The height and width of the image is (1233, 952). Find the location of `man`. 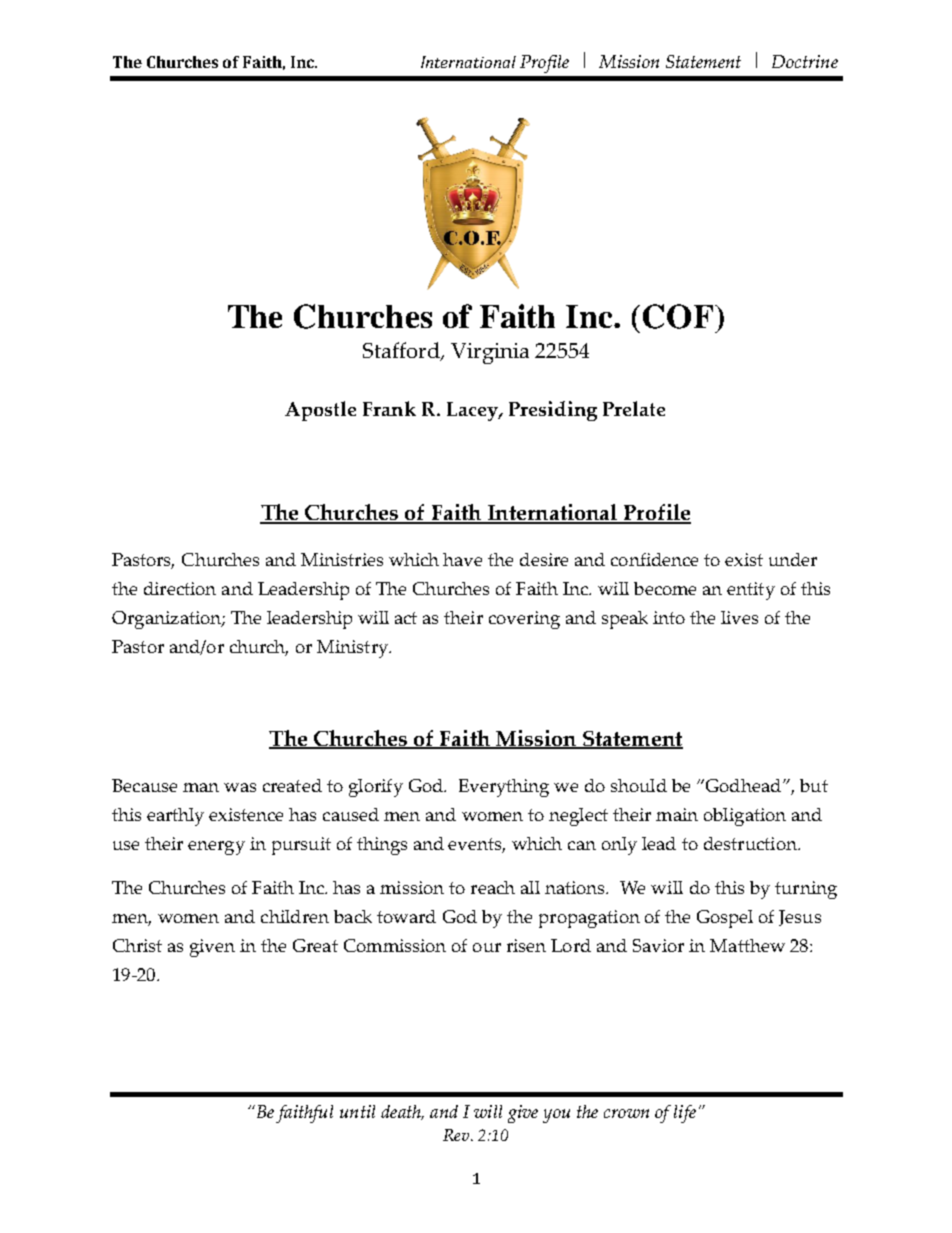

man is located at coordinates (201, 787).
